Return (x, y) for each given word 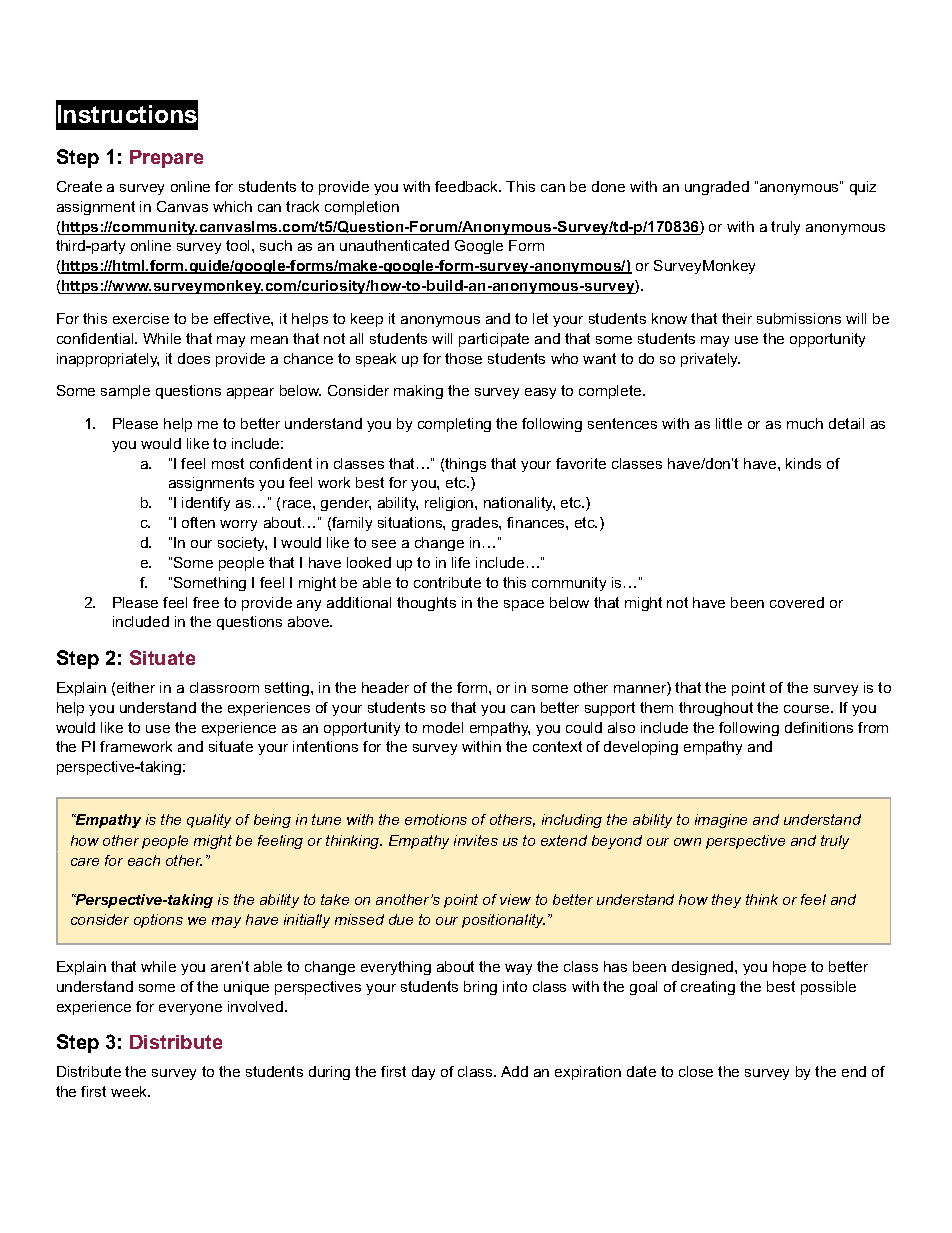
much (805, 423)
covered (797, 602)
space (524, 605)
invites (476, 840)
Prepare (166, 159)
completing (454, 425)
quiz (863, 188)
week (130, 1091)
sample (125, 392)
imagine (721, 821)
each (144, 860)
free (206, 602)
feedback (468, 186)
